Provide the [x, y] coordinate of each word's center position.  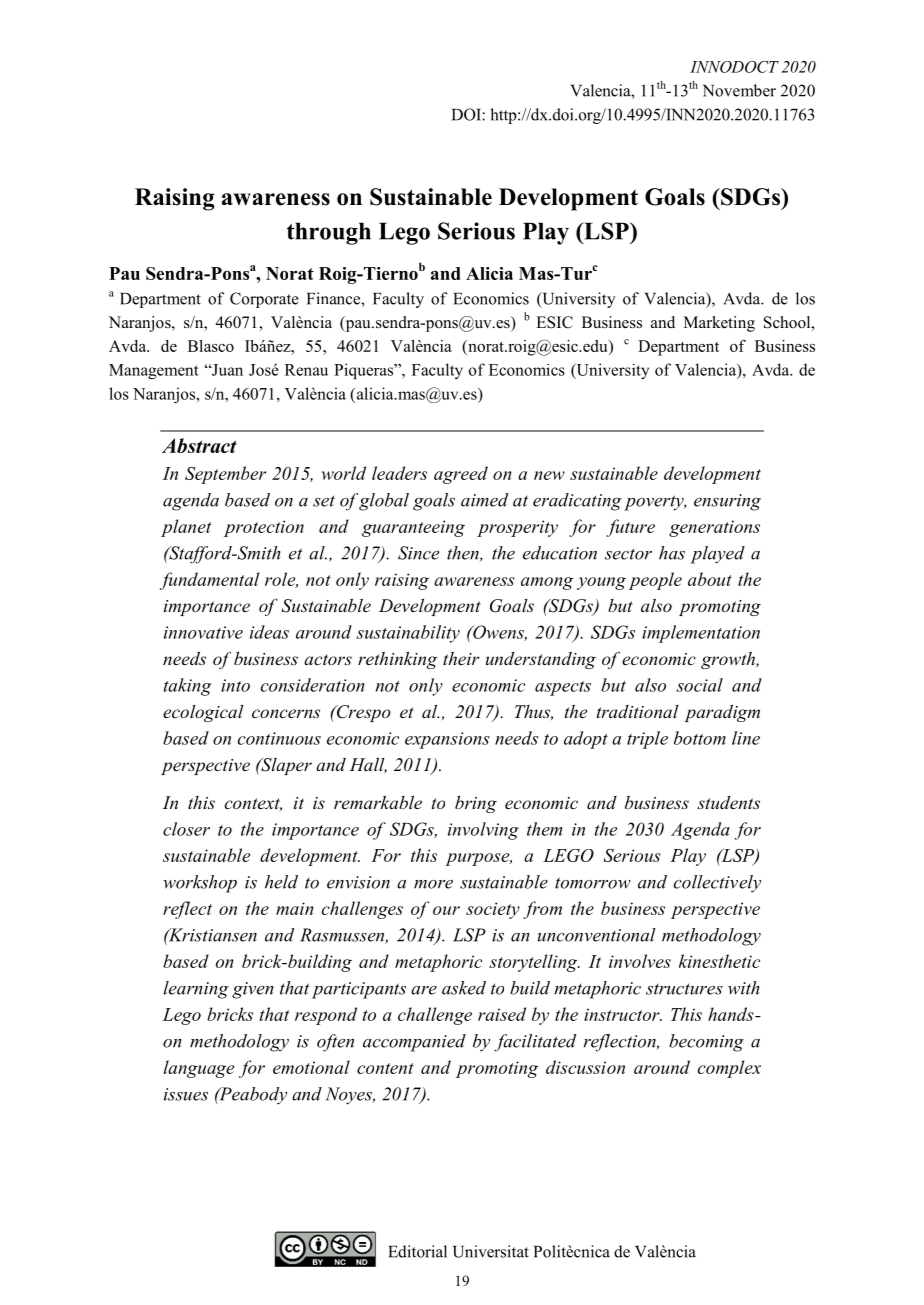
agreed [461, 475]
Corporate [264, 300]
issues [186, 1094]
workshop [200, 884]
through [329, 233]
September [225, 475]
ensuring [727, 502]
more [433, 884]
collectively [717, 884]
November [739, 90]
